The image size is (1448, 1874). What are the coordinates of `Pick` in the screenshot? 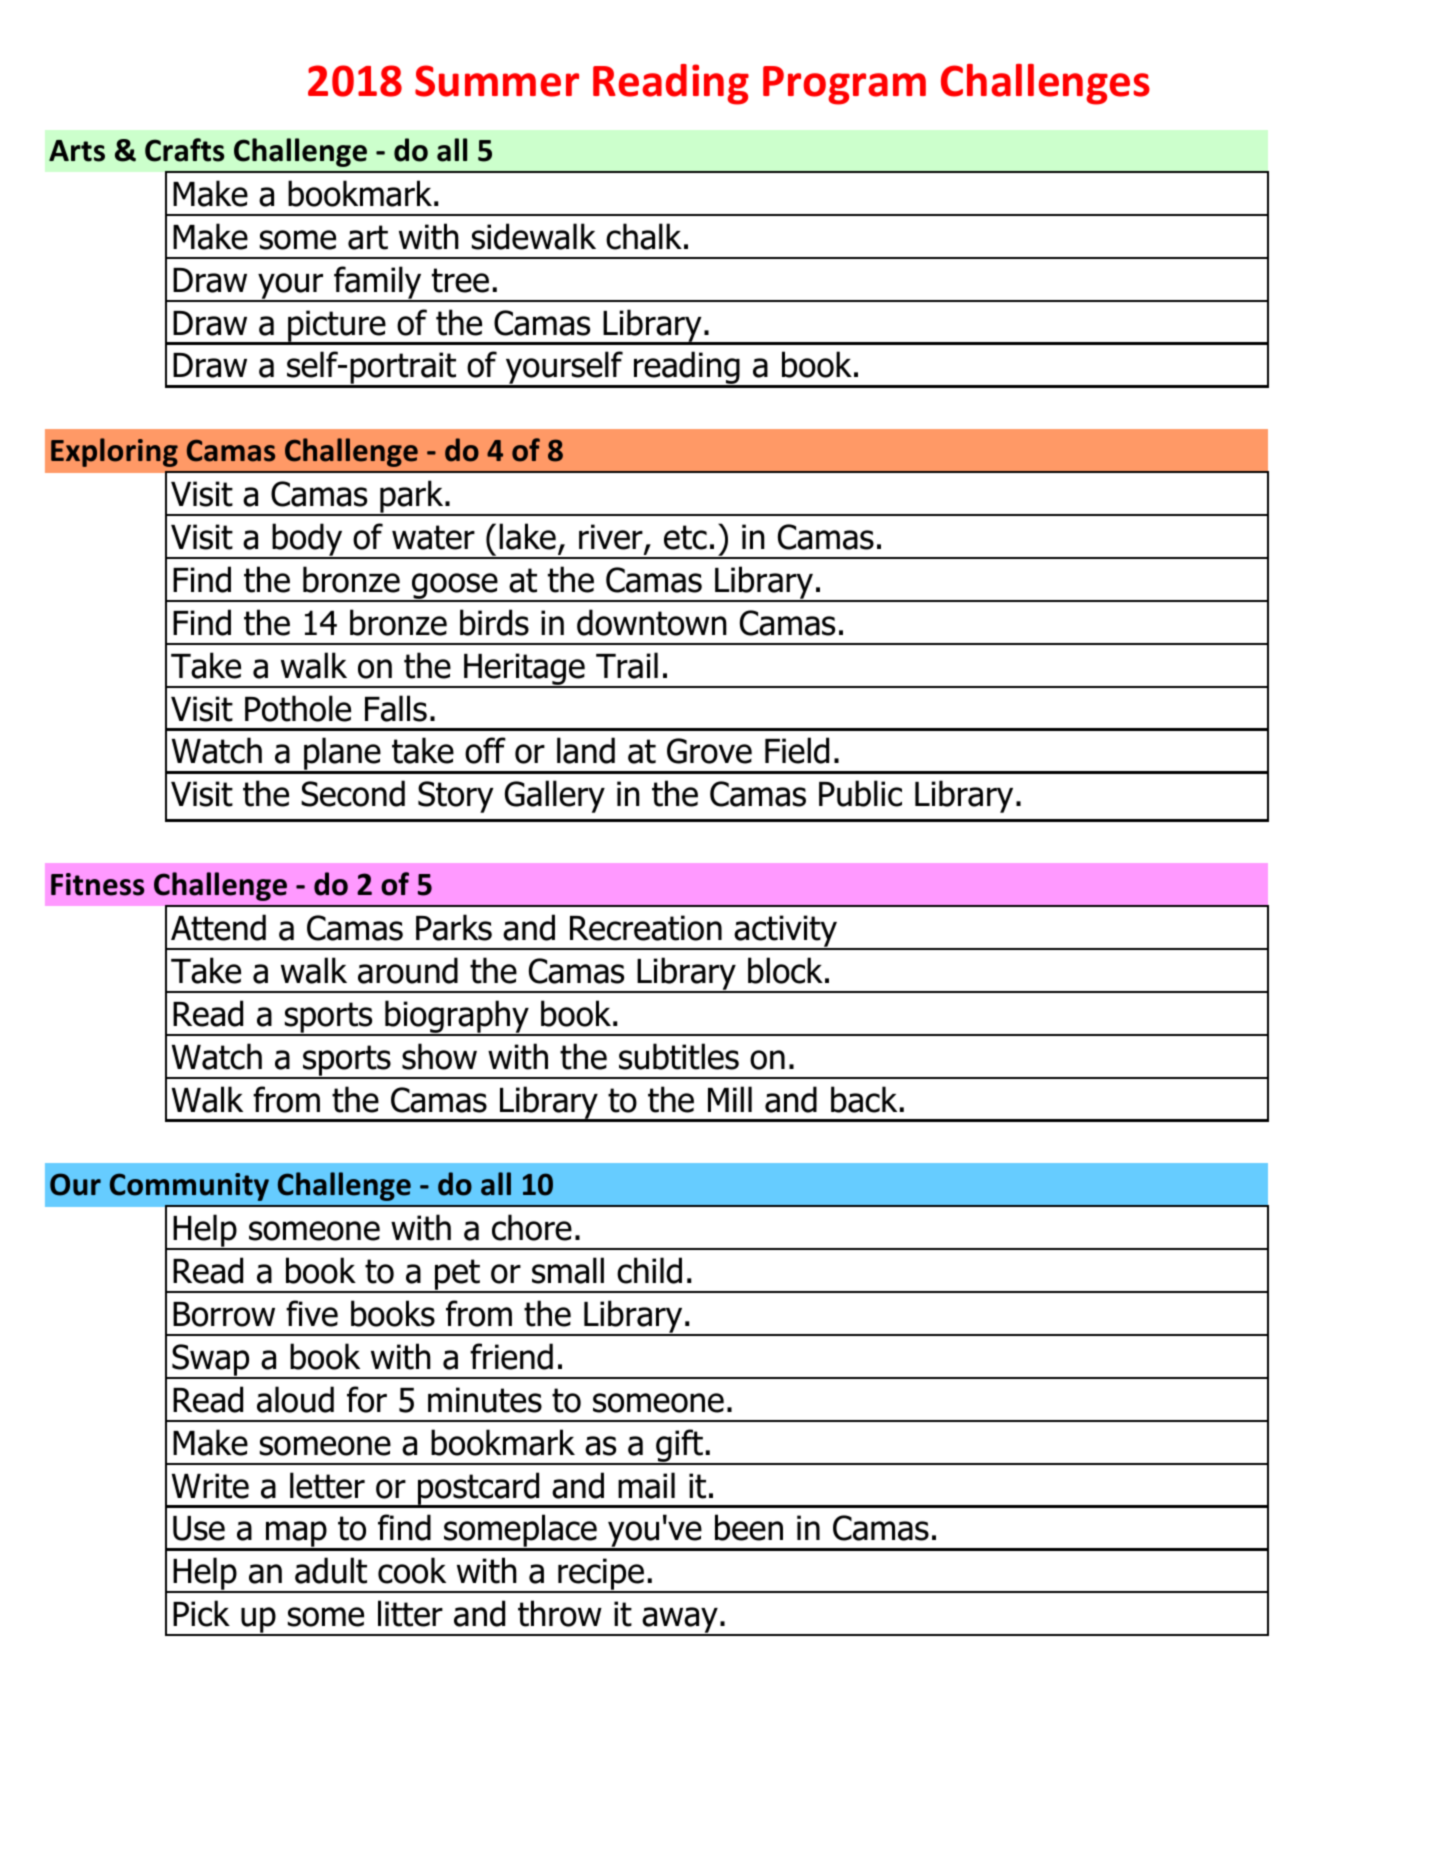 It's located at (201, 1613).
